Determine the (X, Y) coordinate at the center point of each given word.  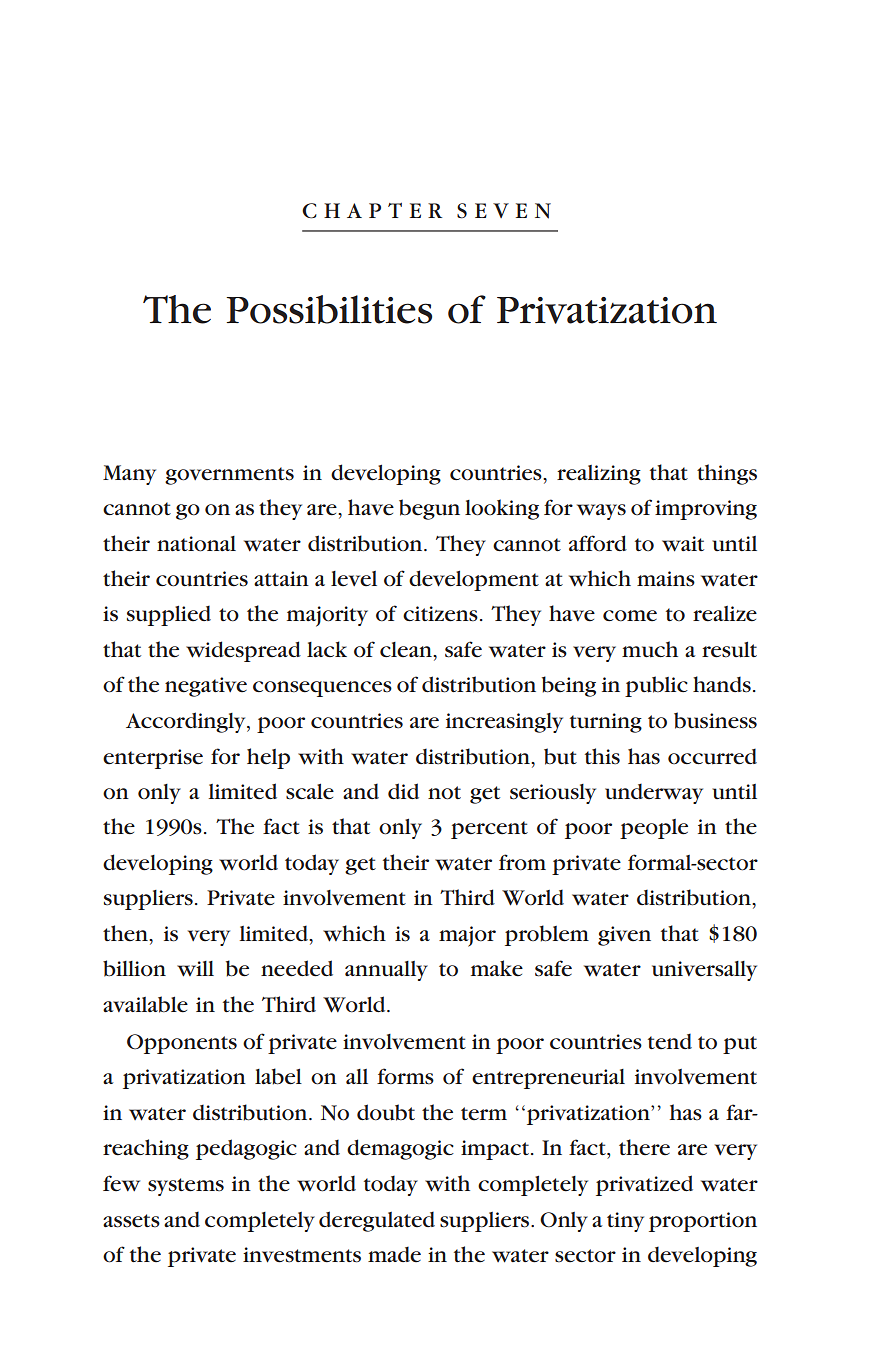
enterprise (153, 759)
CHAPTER (372, 211)
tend (670, 1041)
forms (405, 1076)
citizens (440, 614)
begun (429, 509)
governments (229, 476)
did (403, 791)
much (650, 649)
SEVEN (504, 211)
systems (186, 1187)
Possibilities (329, 309)
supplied (169, 615)
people (654, 829)
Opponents (182, 1044)
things (727, 474)
